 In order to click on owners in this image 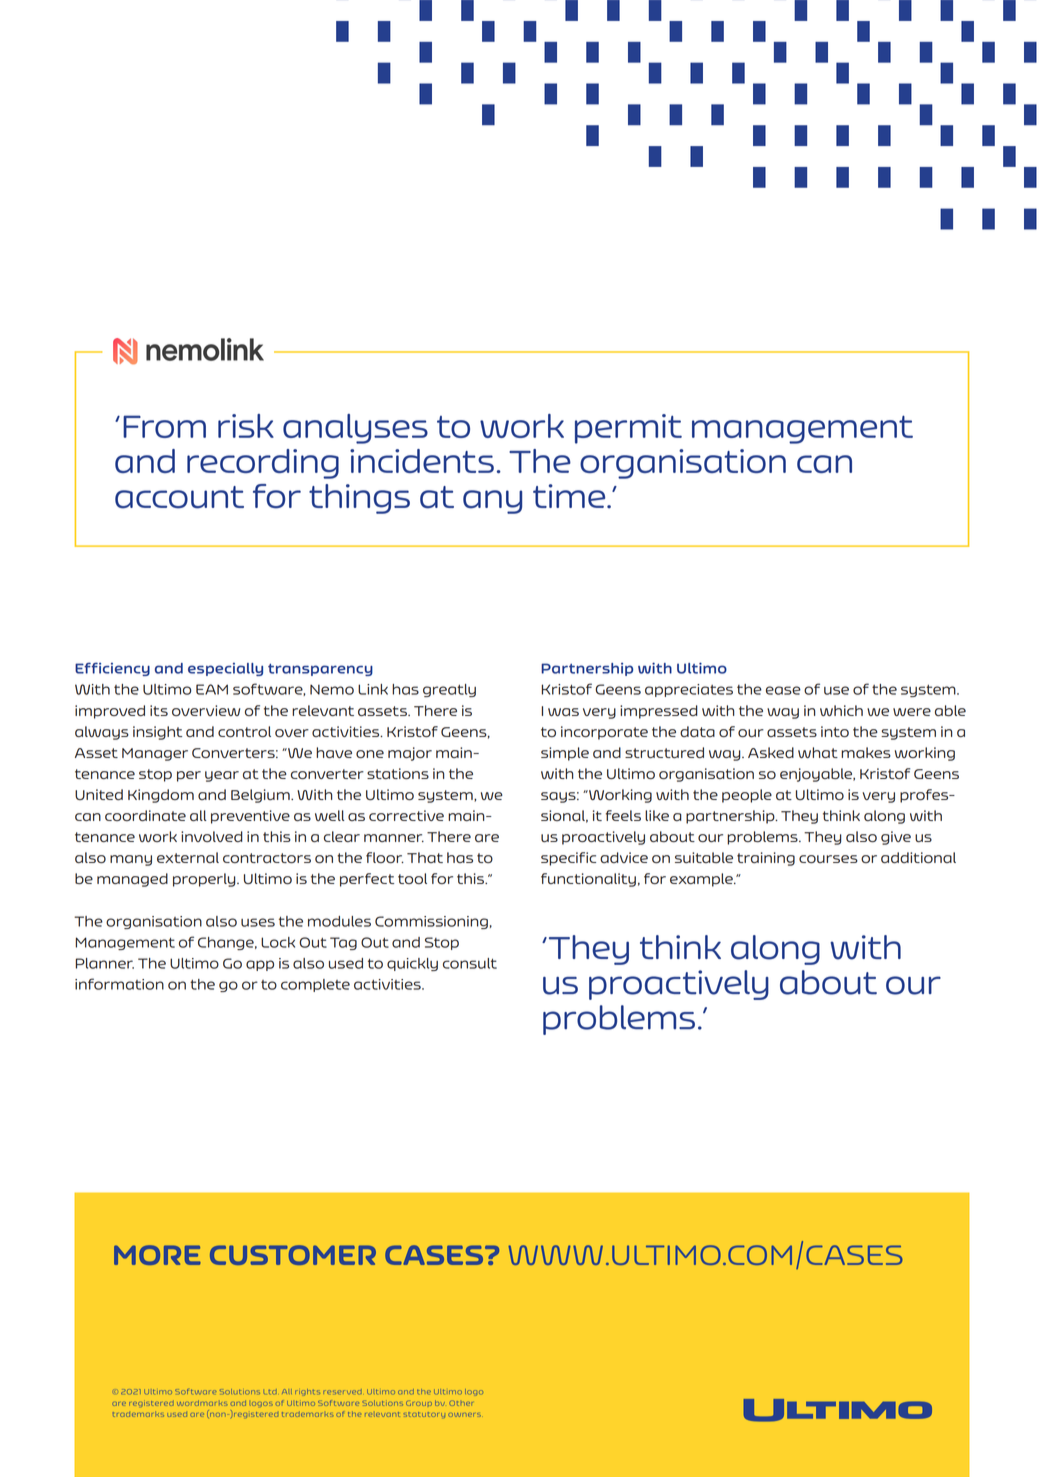, I will do `click(464, 1415)`.
